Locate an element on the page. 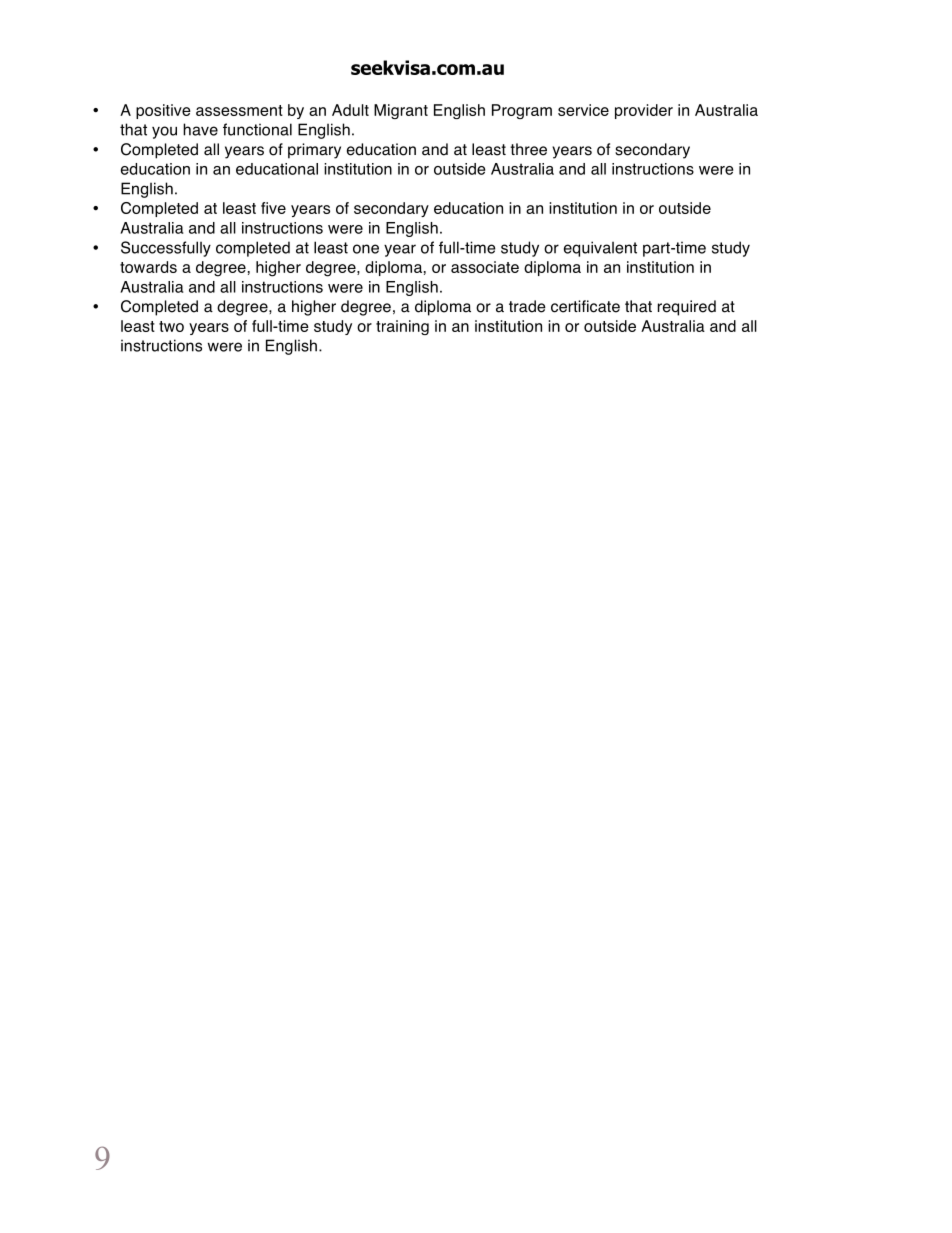  associate is located at coordinates (485, 267).
